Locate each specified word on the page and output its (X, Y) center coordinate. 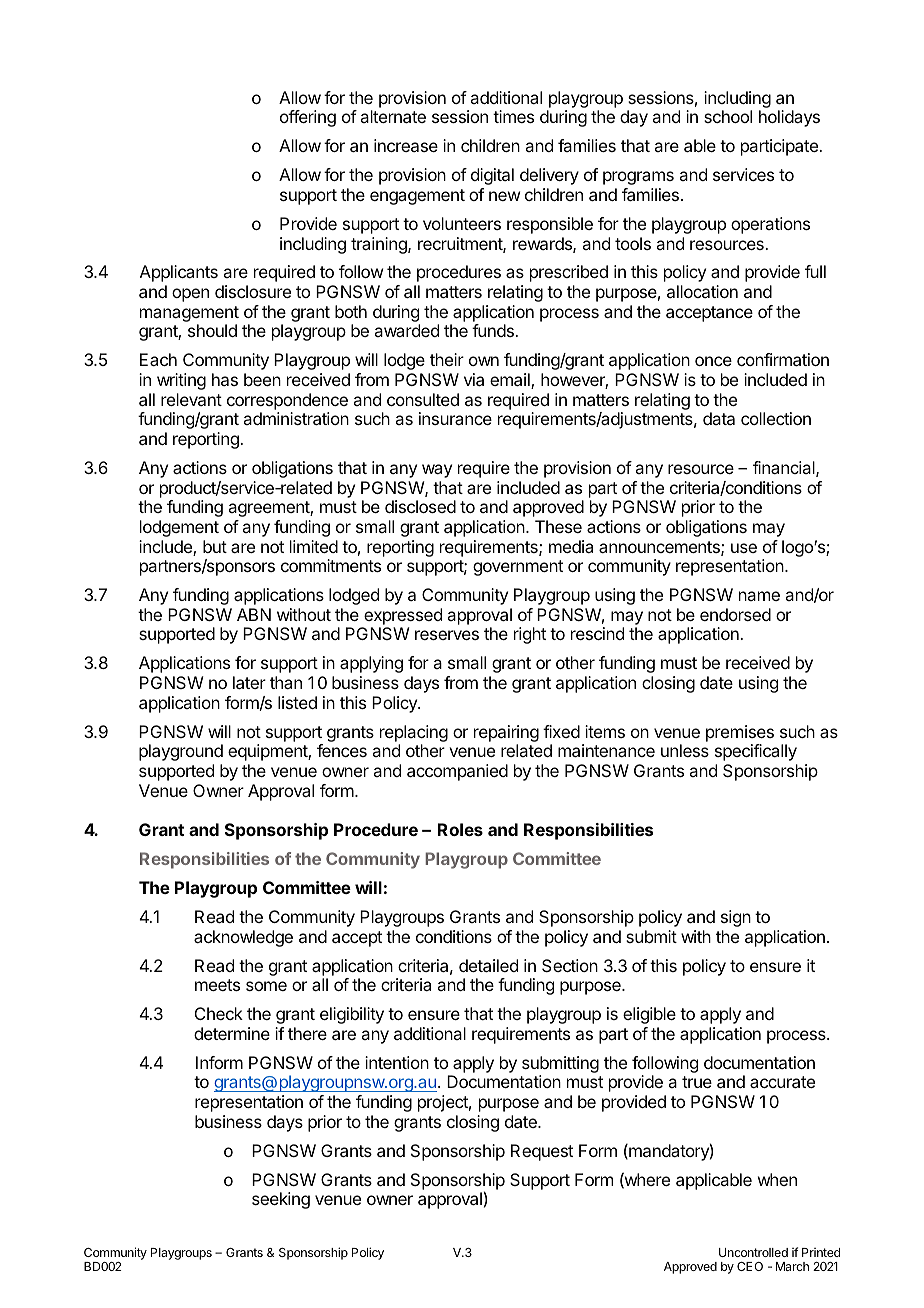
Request (542, 1152)
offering (308, 118)
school (728, 116)
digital (492, 176)
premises (740, 733)
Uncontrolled (753, 1252)
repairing (506, 733)
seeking (281, 1200)
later (249, 682)
